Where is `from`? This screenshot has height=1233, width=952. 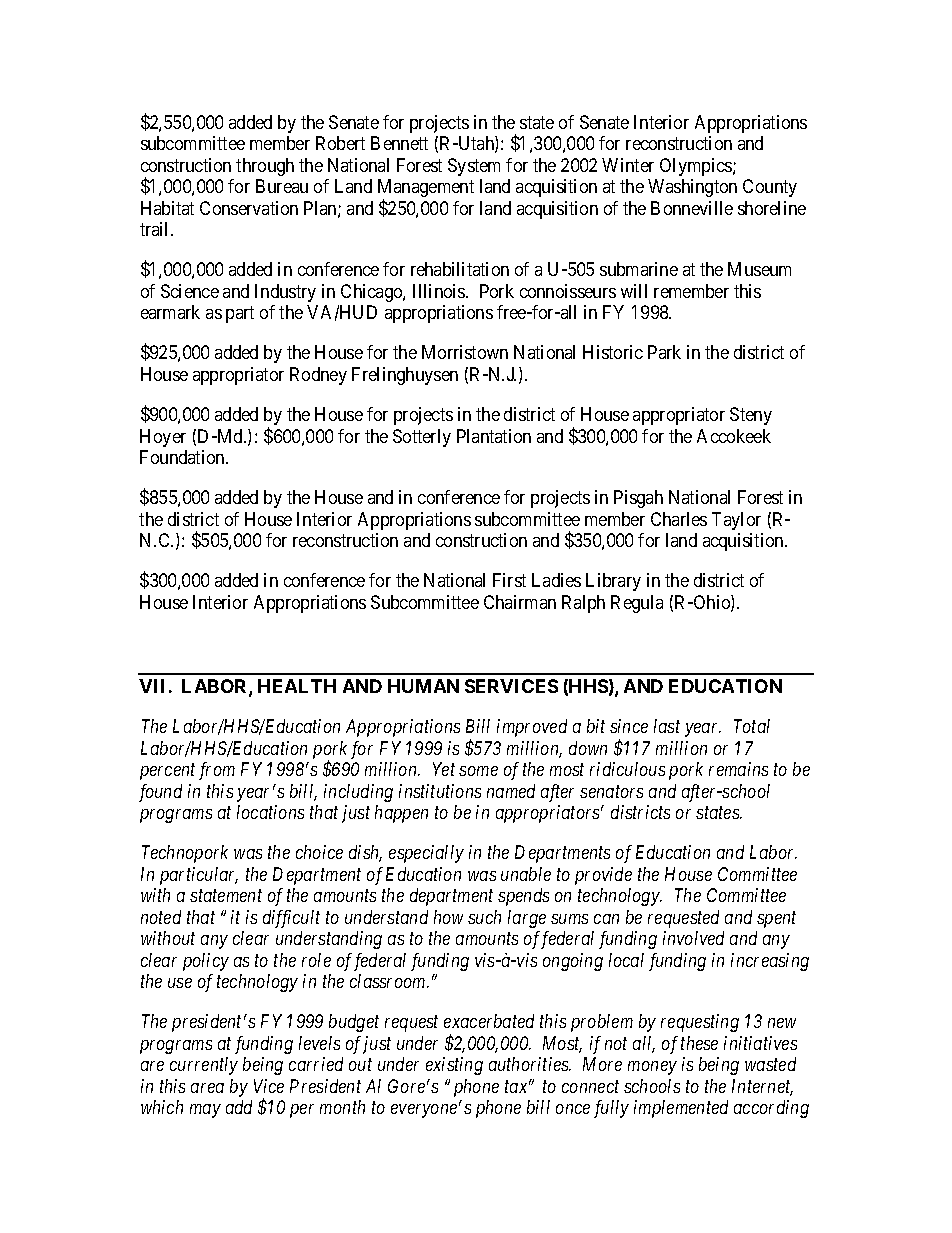 from is located at coordinates (217, 771).
